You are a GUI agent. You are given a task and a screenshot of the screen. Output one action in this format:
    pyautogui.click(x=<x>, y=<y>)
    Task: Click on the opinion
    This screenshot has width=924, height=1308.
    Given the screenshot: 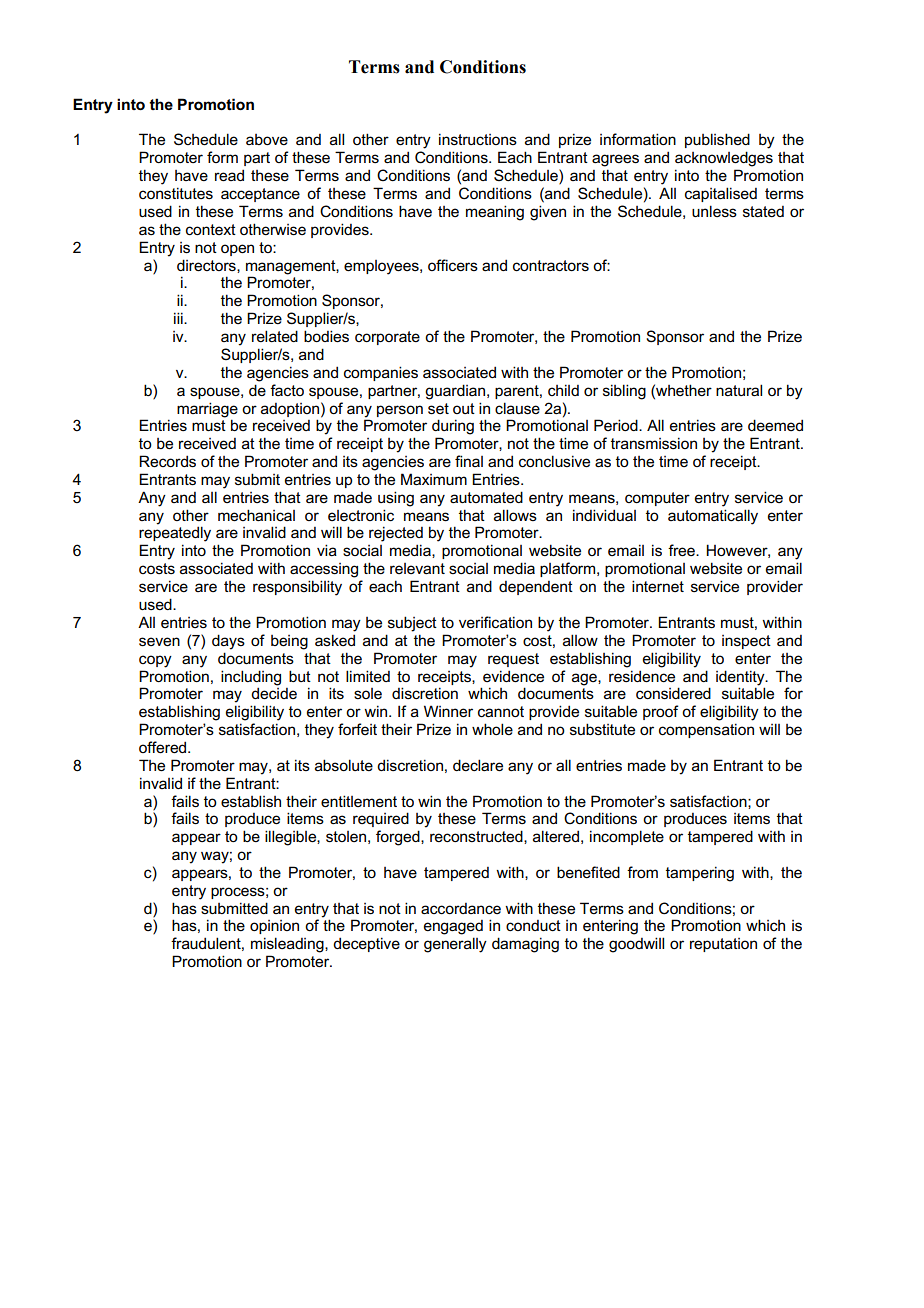 What is the action you would take?
    pyautogui.click(x=274, y=927)
